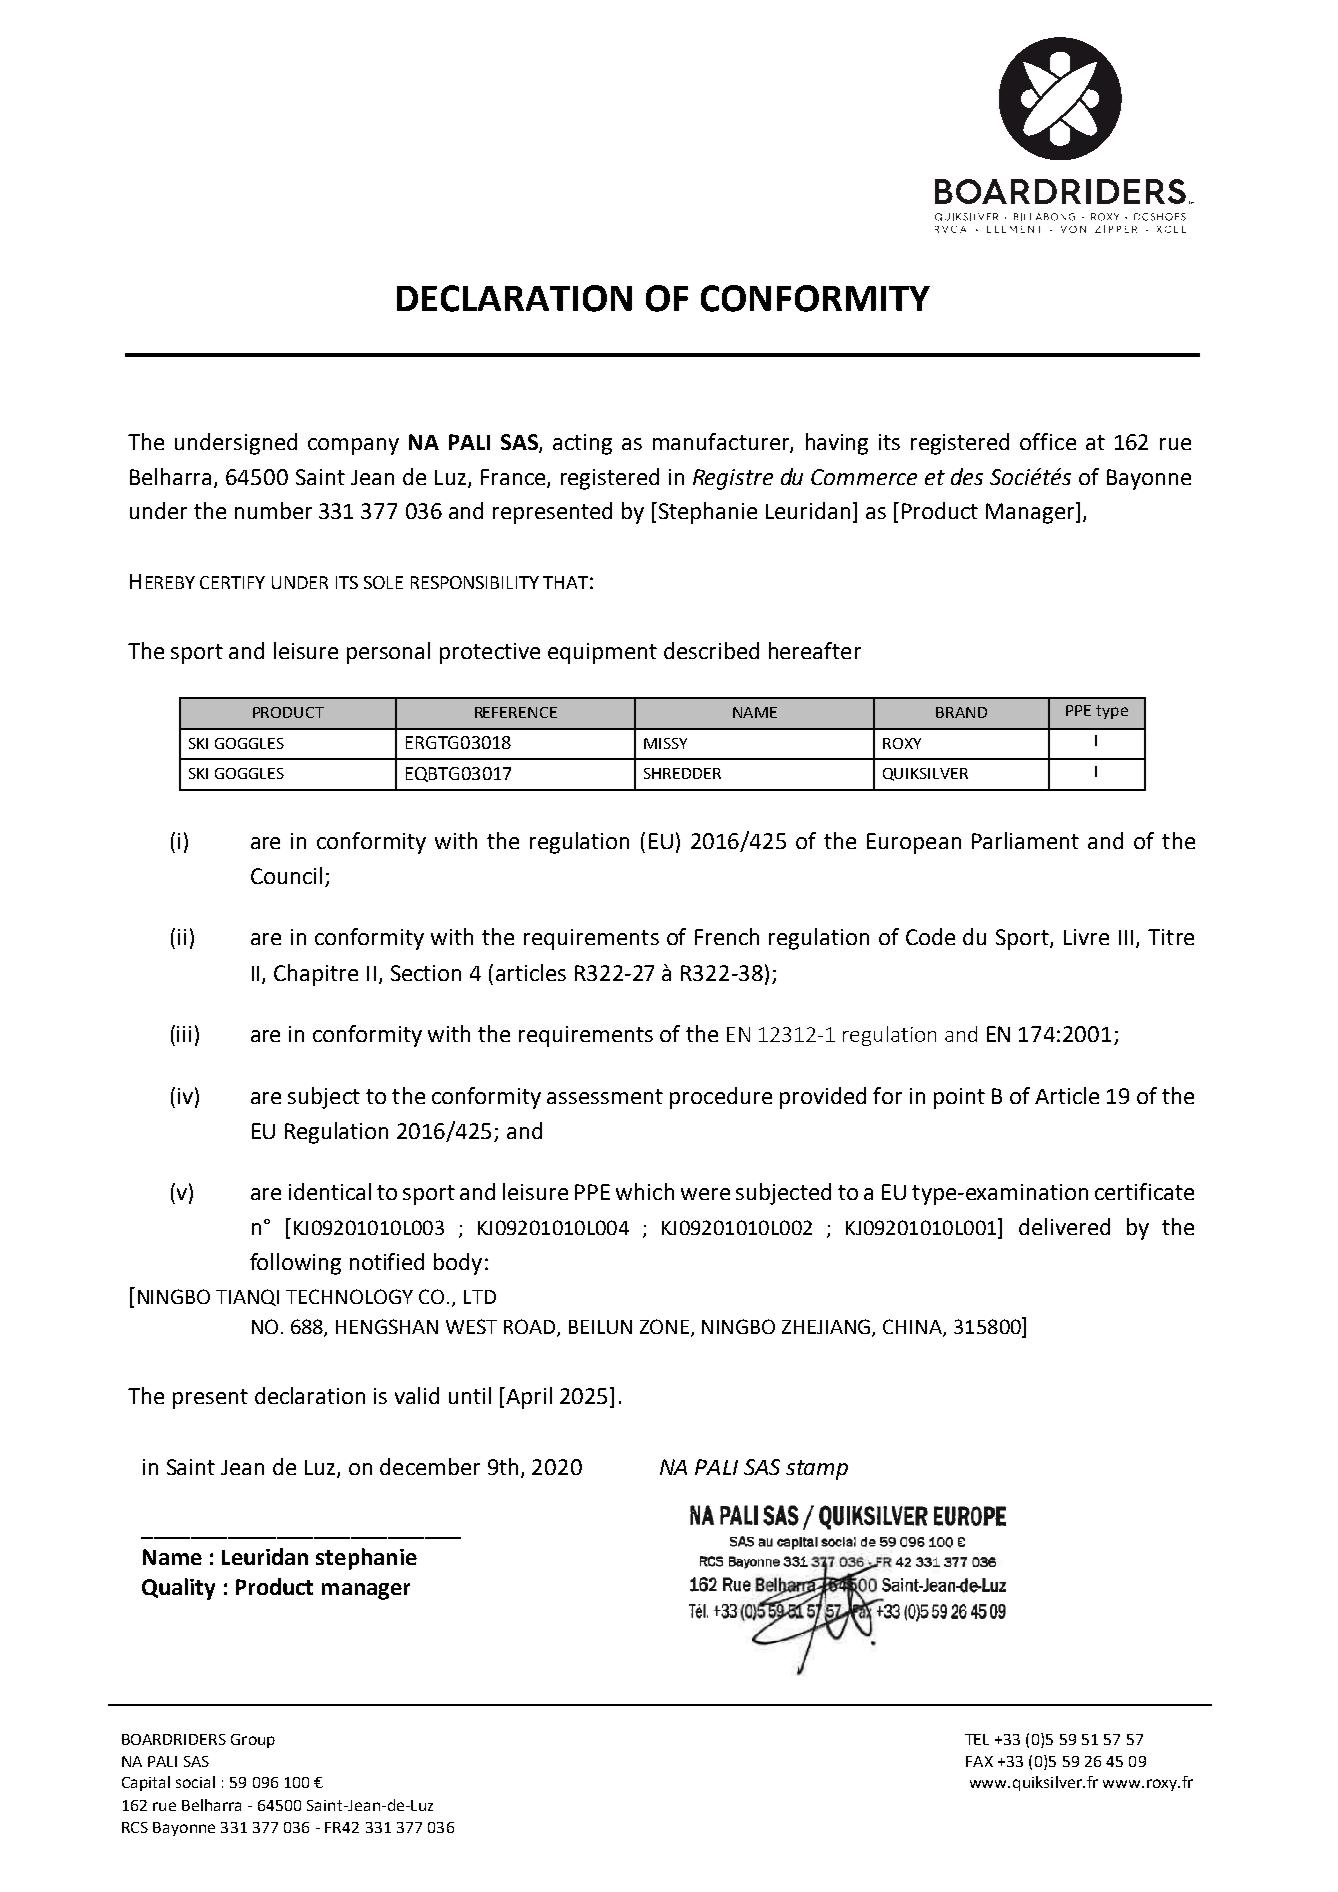  What do you see at coordinates (330, 1191) in the document?
I see `identical` at bounding box center [330, 1191].
